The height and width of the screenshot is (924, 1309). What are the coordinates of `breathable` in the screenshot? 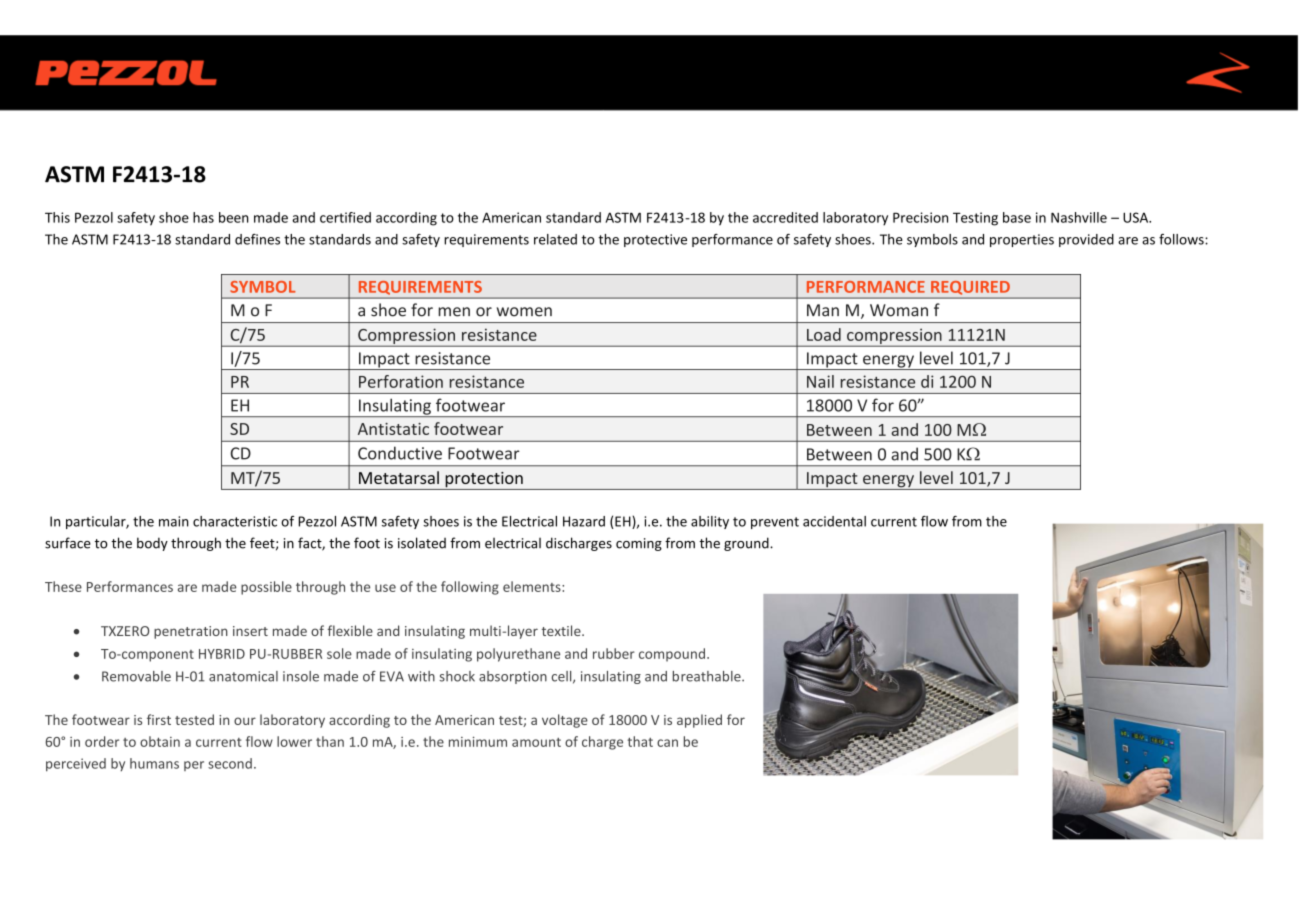 It's located at (708, 676).
